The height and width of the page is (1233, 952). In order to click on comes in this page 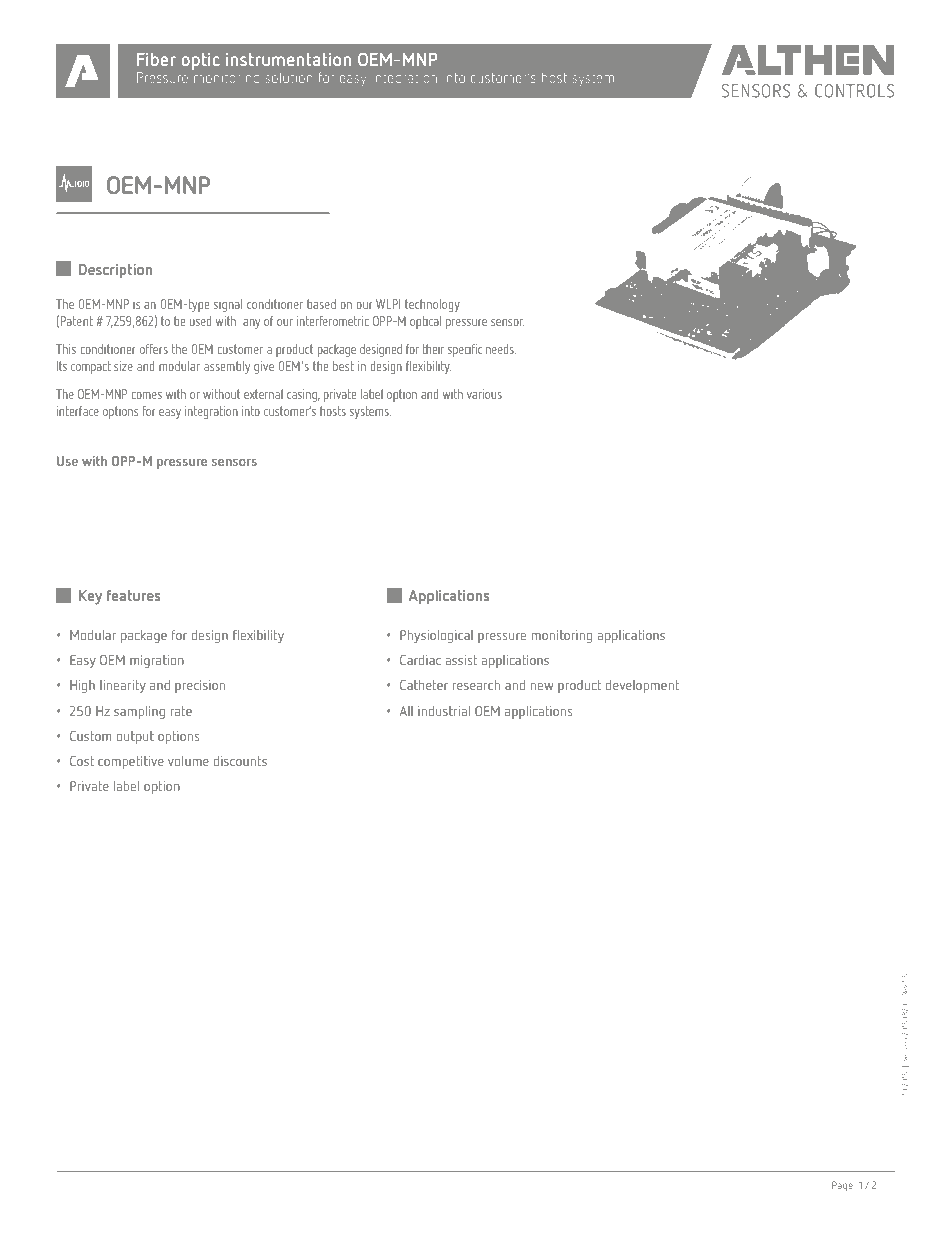, I will do `click(146, 395)`.
